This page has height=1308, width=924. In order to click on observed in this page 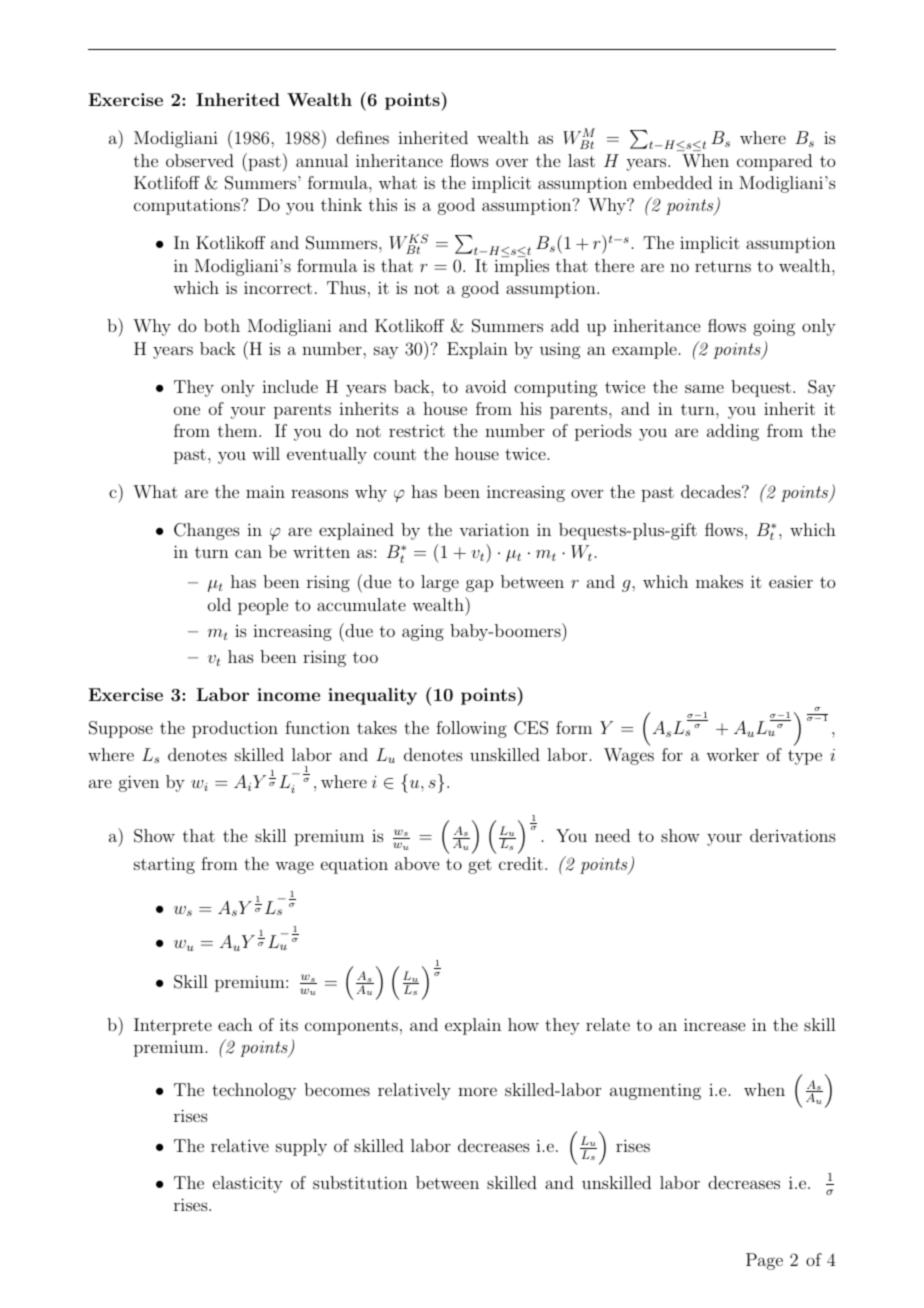, I will do `click(200, 160)`.
